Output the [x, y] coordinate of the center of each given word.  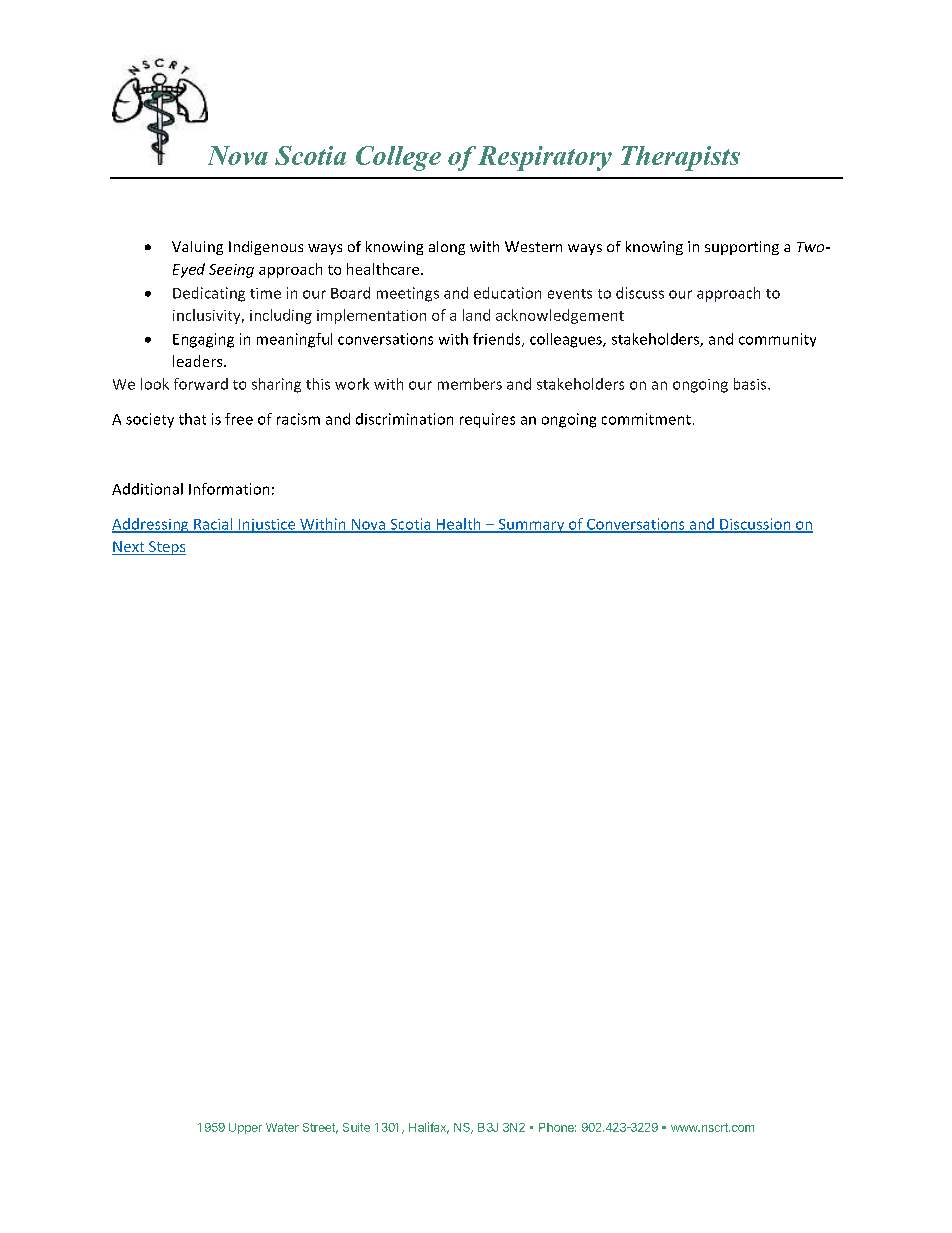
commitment [646, 419]
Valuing [197, 248]
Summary [531, 526]
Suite [356, 1127]
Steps [166, 548]
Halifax [429, 1128]
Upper [245, 1128]
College [398, 158]
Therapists [680, 158]
